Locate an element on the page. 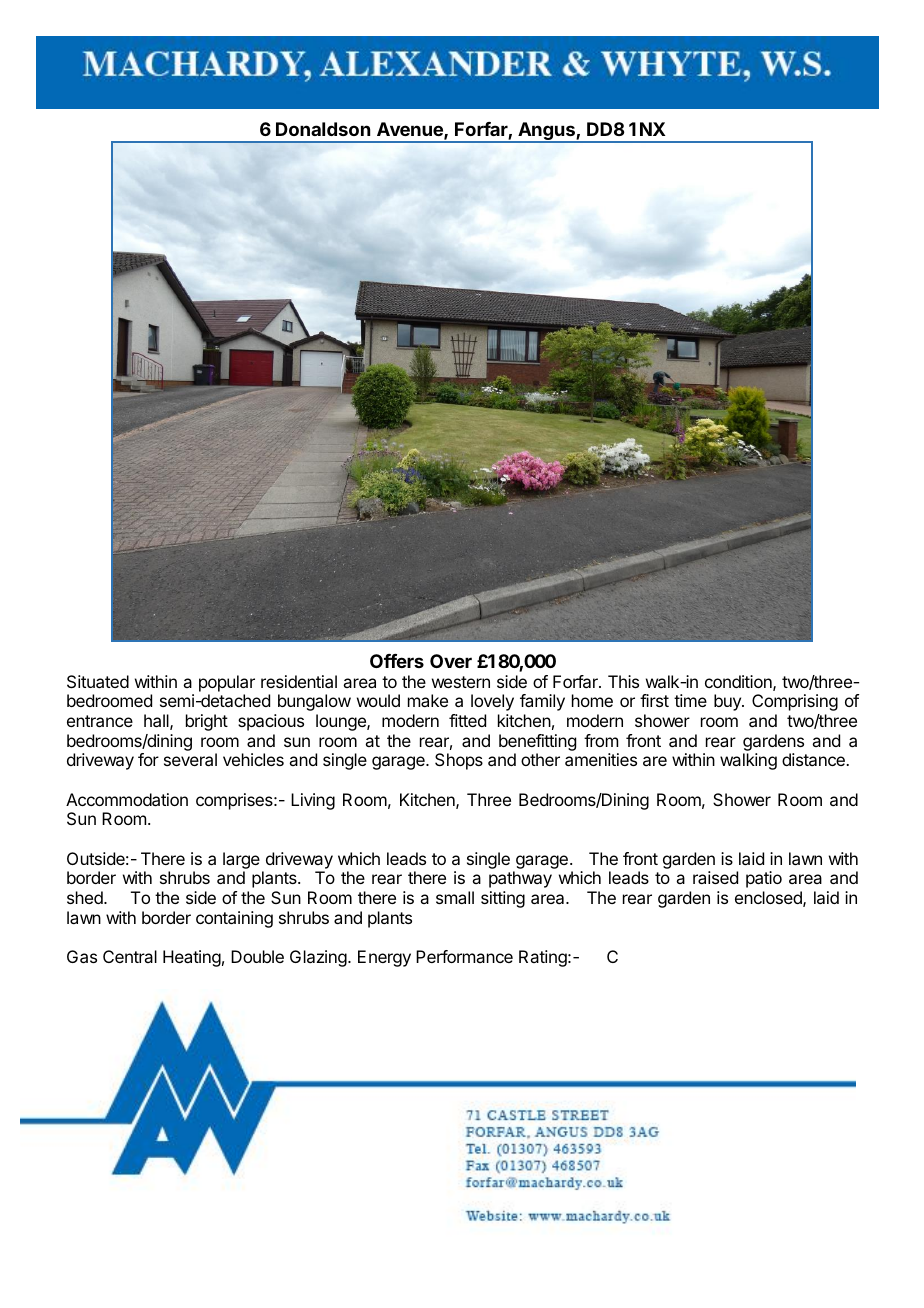  This is located at coordinates (623, 681).
